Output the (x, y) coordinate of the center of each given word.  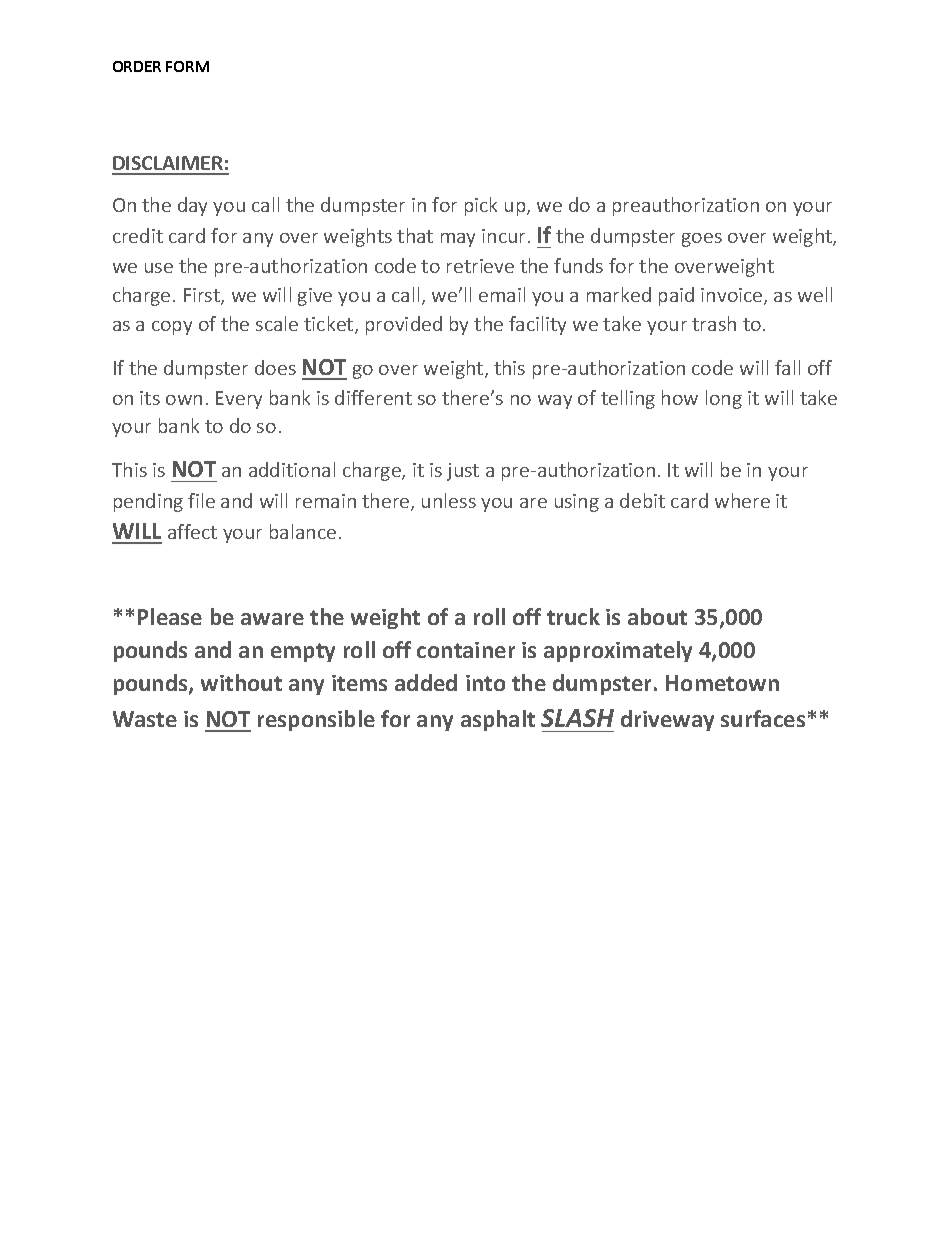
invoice (733, 296)
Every (239, 400)
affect (192, 531)
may (458, 240)
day (192, 206)
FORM (187, 66)
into (485, 683)
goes (702, 240)
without (241, 682)
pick (481, 206)
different (373, 397)
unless (449, 500)
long (724, 399)
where (742, 500)
